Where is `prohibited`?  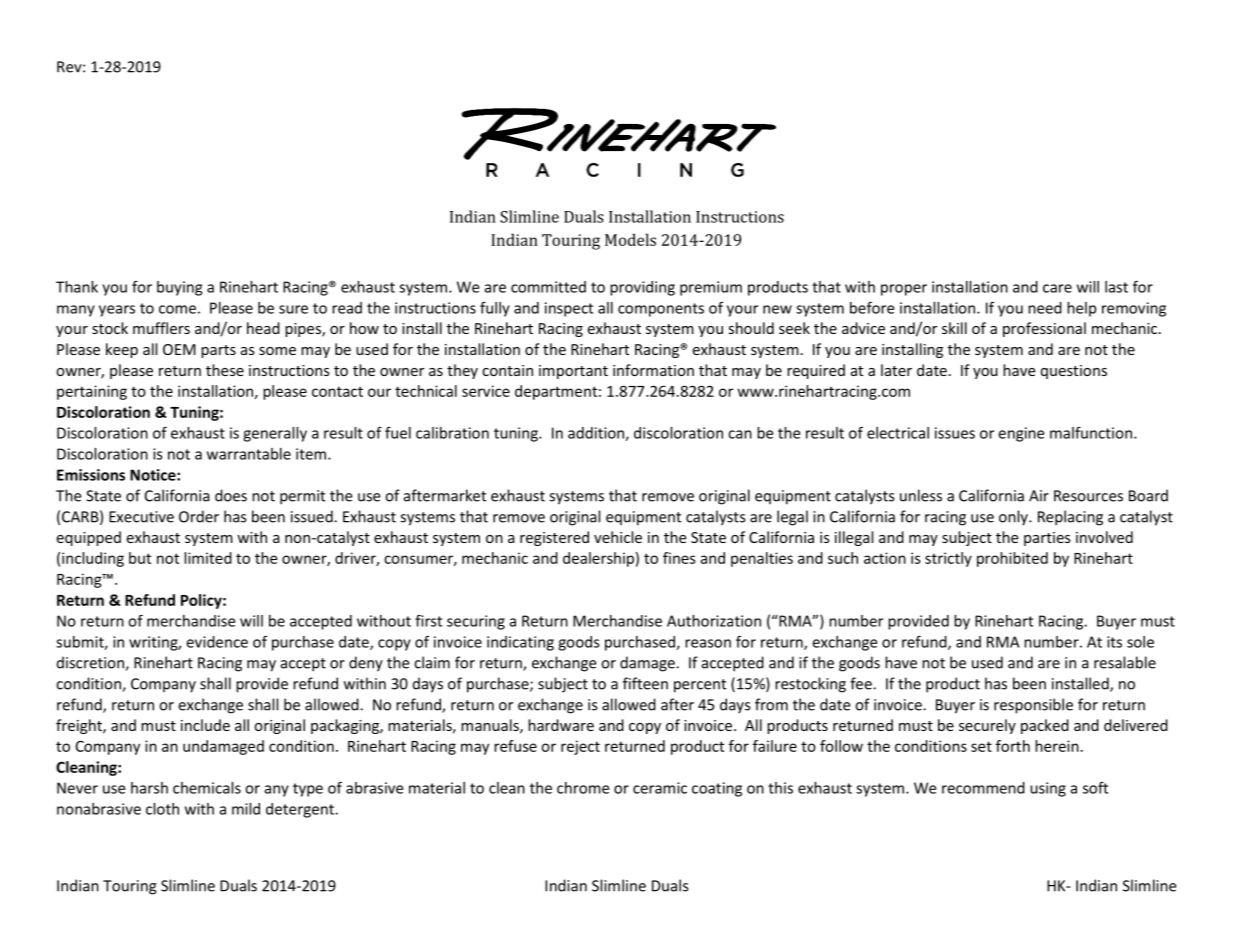 prohibited is located at coordinates (1012, 559).
